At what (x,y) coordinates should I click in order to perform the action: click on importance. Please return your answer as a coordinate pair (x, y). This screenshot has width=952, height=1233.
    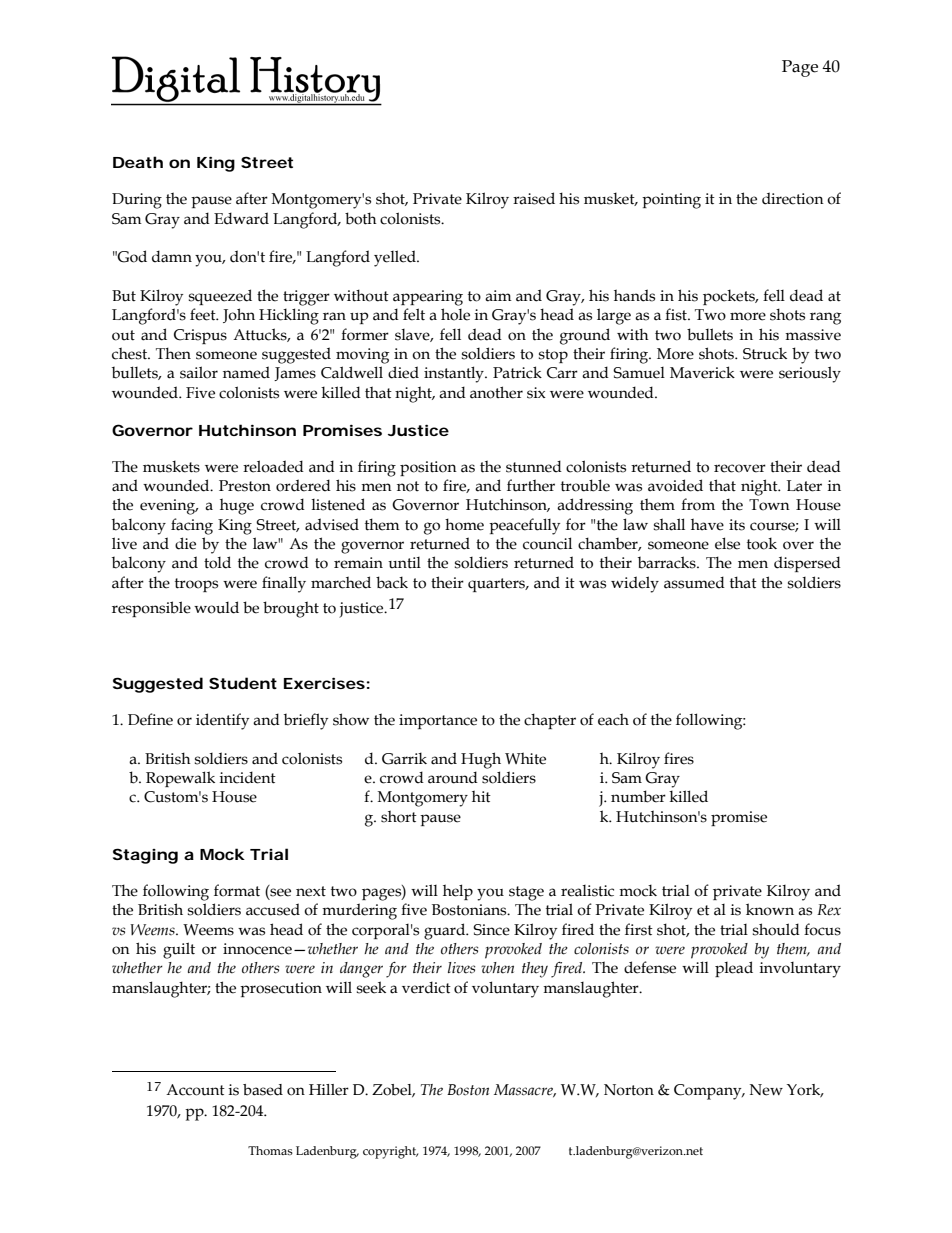
    Looking at the image, I should click on (438, 721).
